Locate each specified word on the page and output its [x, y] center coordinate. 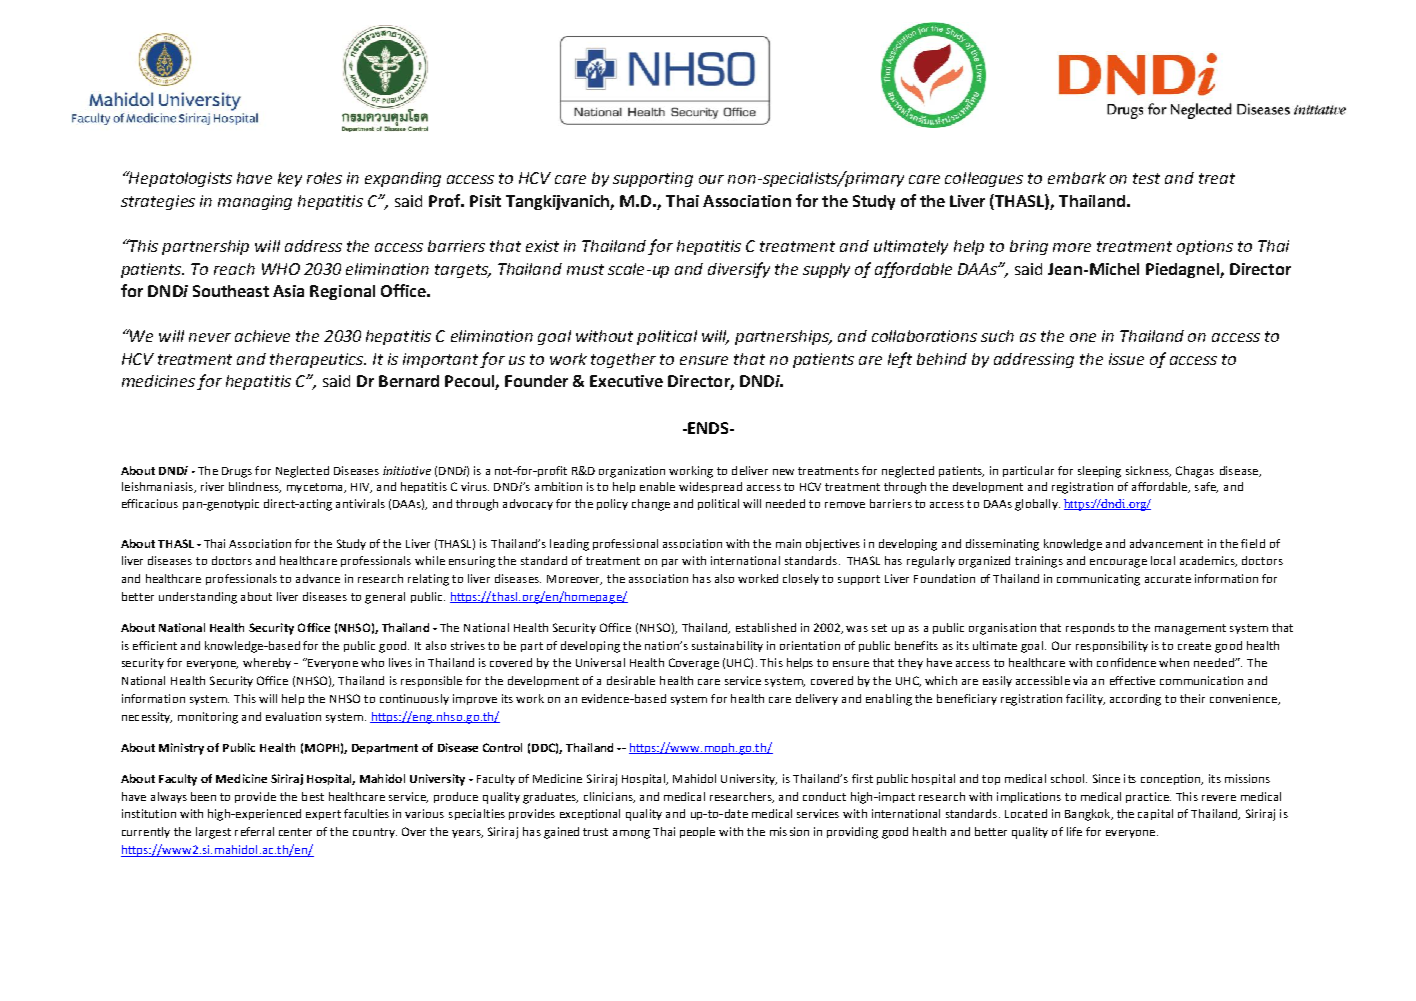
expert [323, 815]
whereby [267, 663]
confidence [1126, 662]
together [623, 360]
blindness [255, 487]
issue [1126, 359]
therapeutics [318, 360]
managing [255, 202]
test [1146, 178]
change [651, 505]
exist [542, 246]
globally [1037, 505]
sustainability [727, 646]
